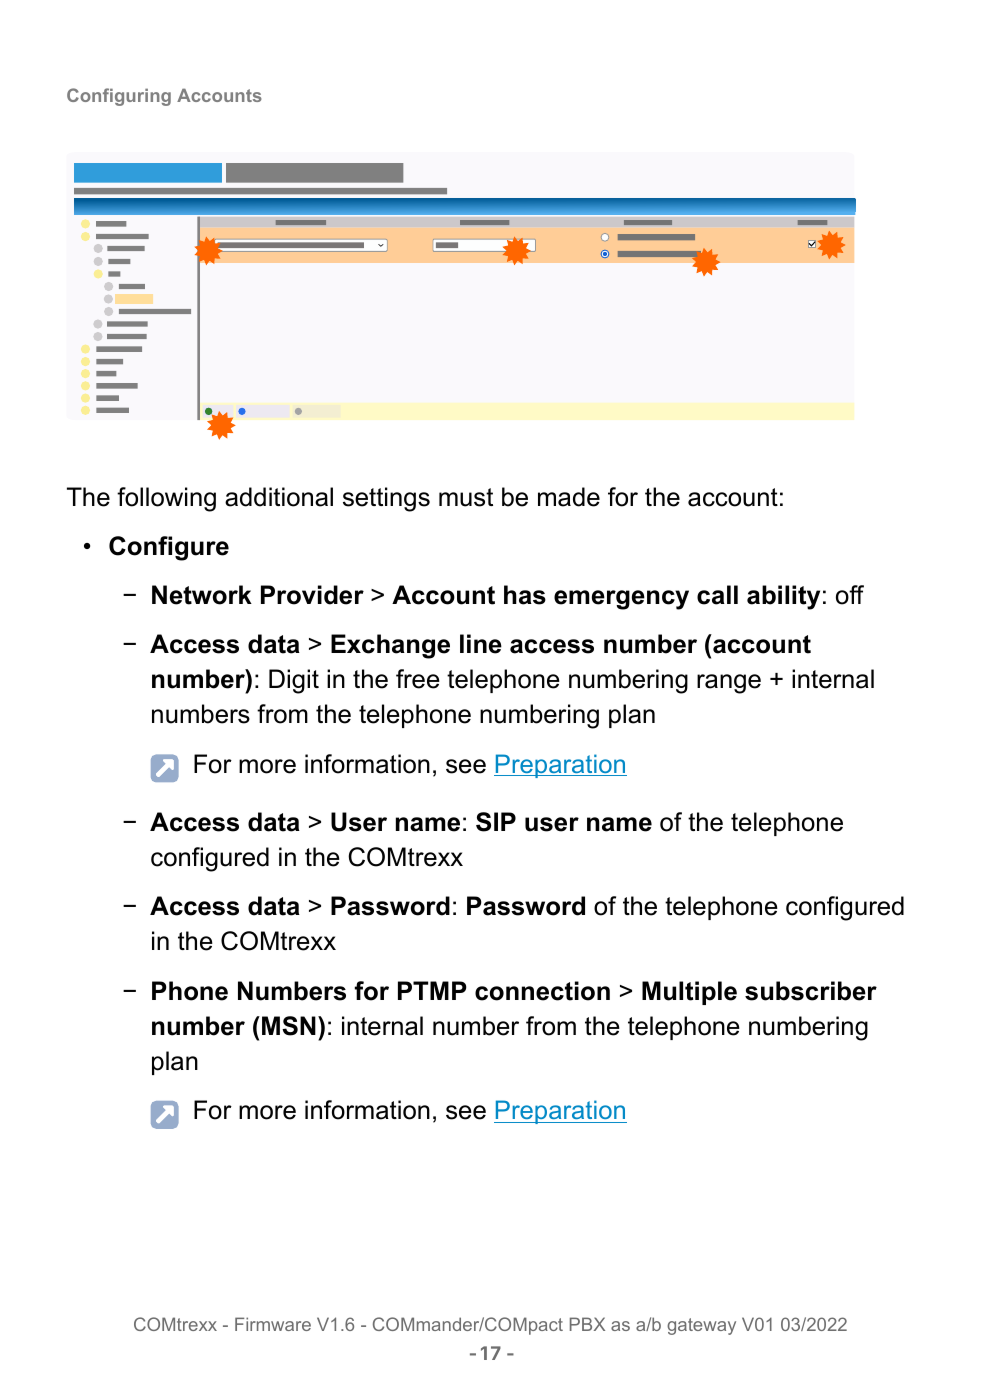 The width and height of the screenshot is (981, 1393). Describe the element at coordinates (289, 1026) in the screenshot. I see `MSN` at that location.
